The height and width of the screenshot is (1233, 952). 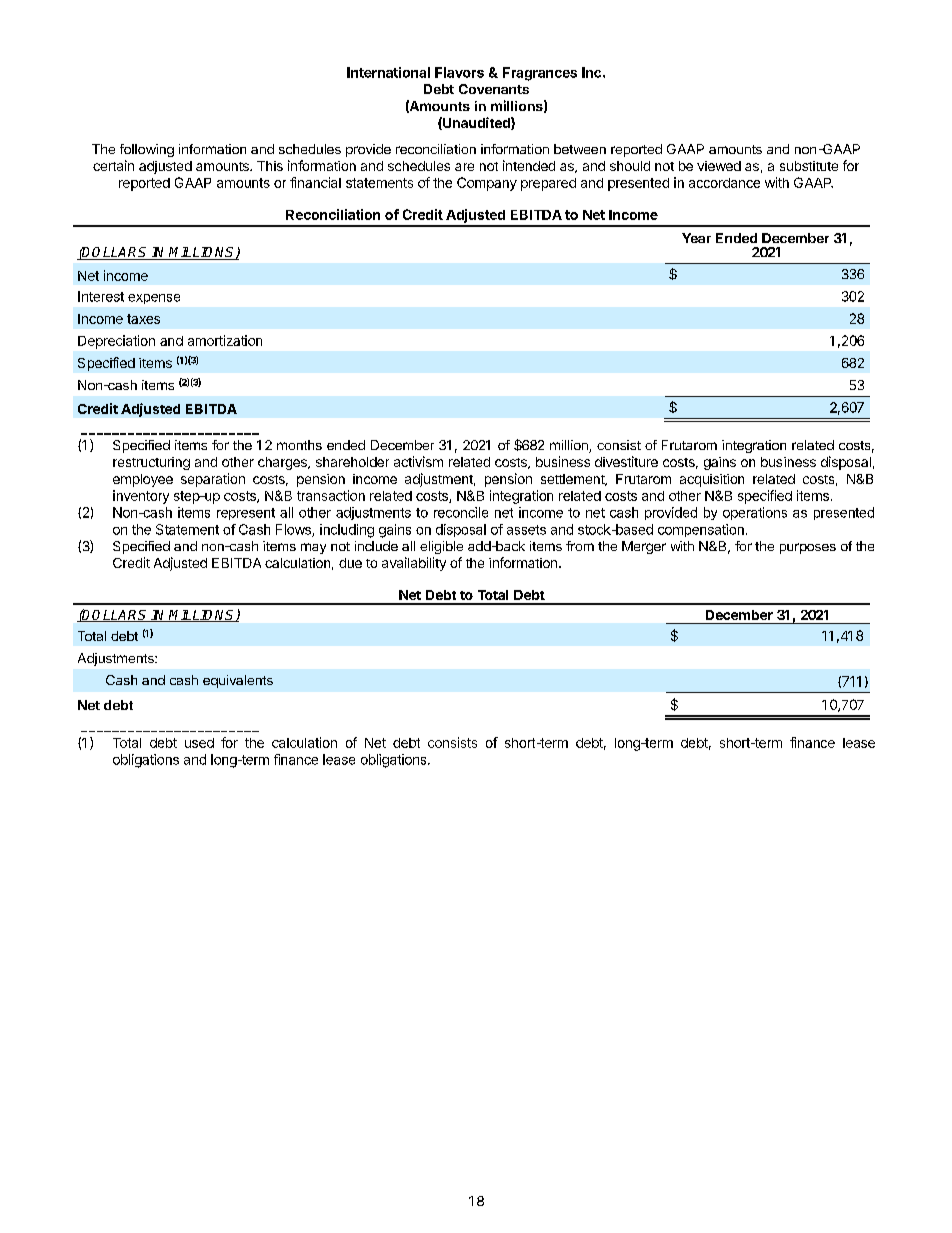 What do you see at coordinates (494, 89) in the screenshot?
I see `Covenants` at bounding box center [494, 89].
